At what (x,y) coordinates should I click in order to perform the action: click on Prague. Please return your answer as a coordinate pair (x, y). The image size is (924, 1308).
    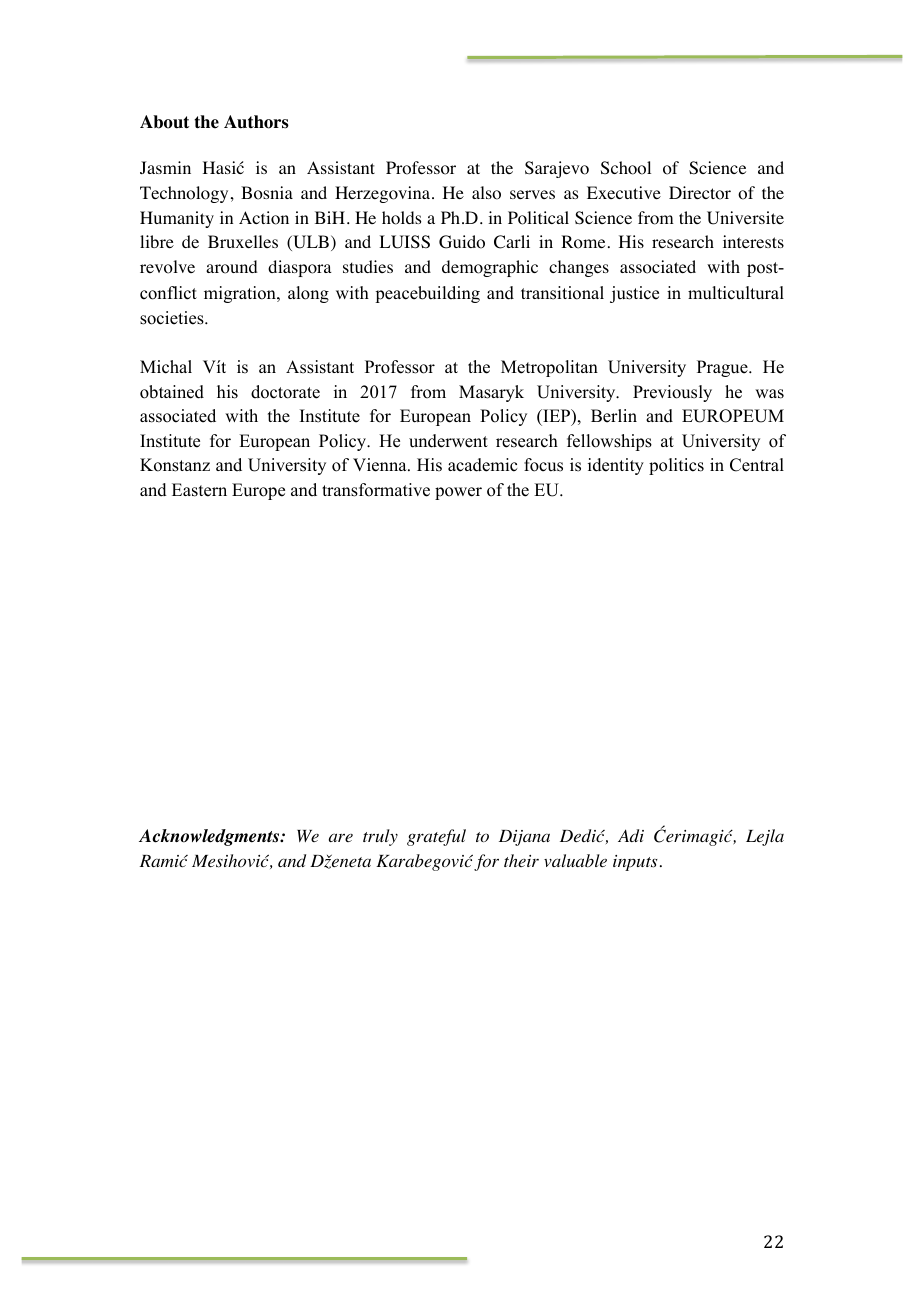
    Looking at the image, I should click on (723, 368).
